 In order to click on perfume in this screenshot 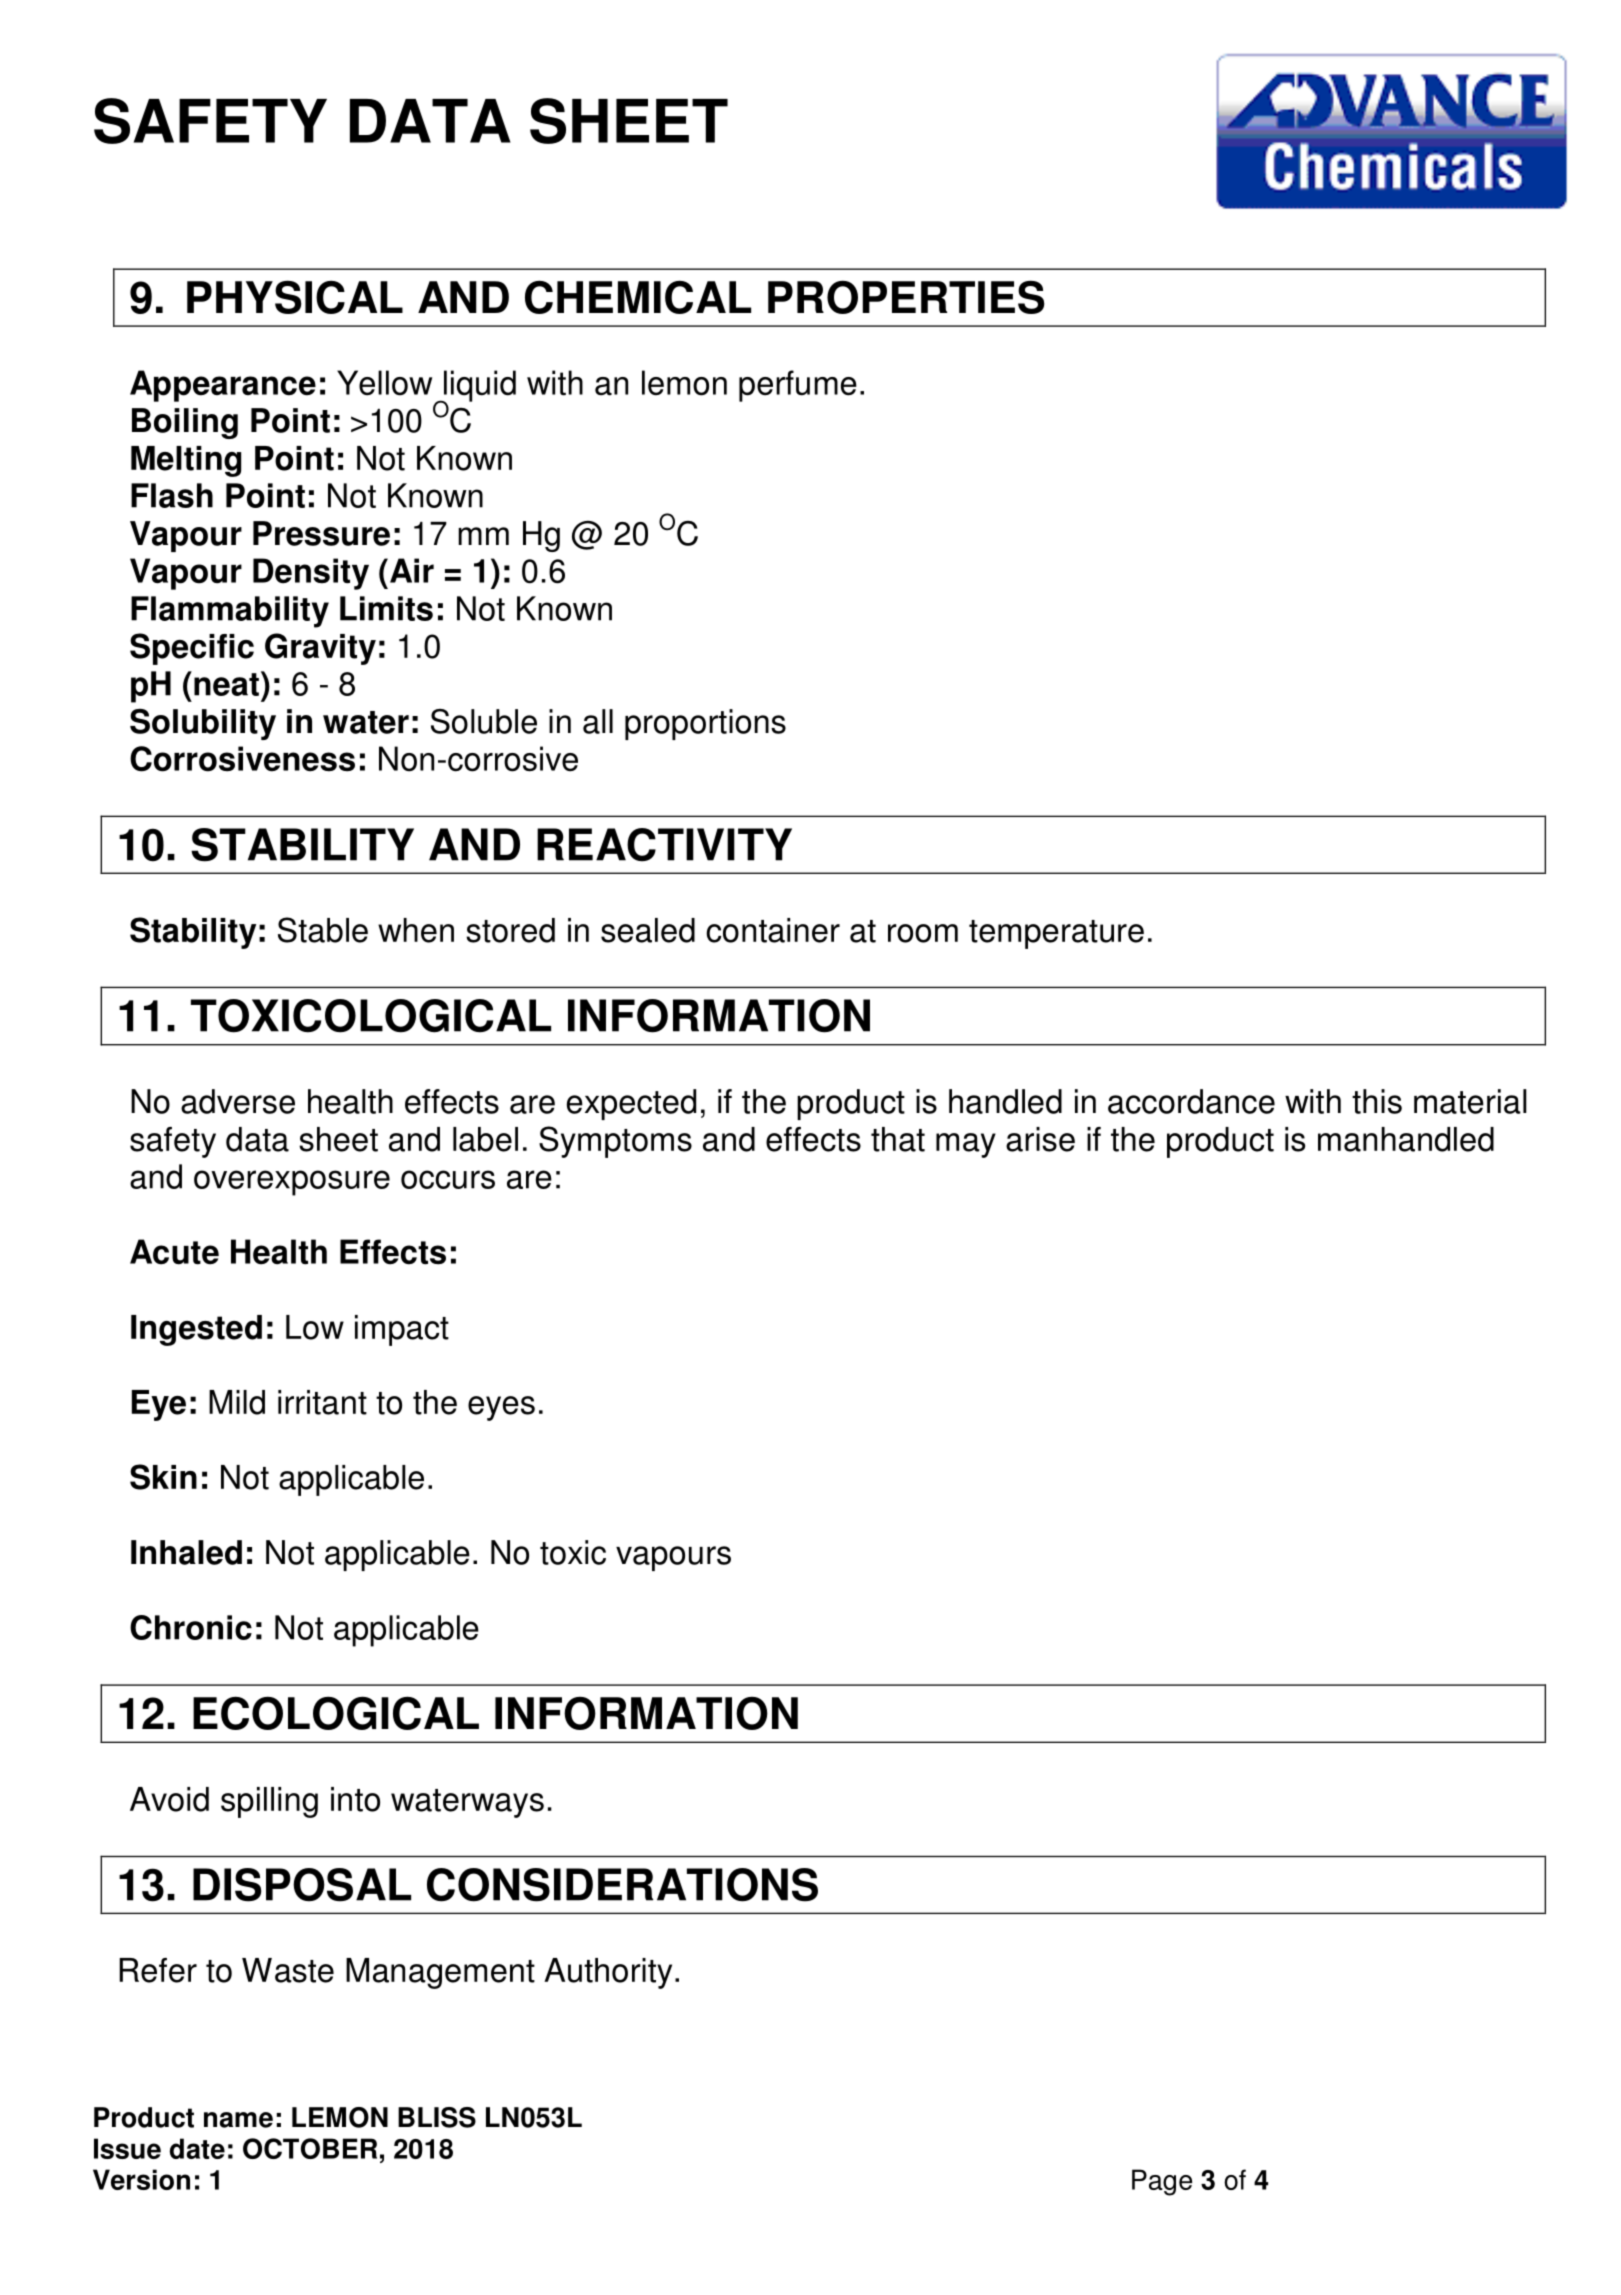, I will do `click(798, 386)`.
